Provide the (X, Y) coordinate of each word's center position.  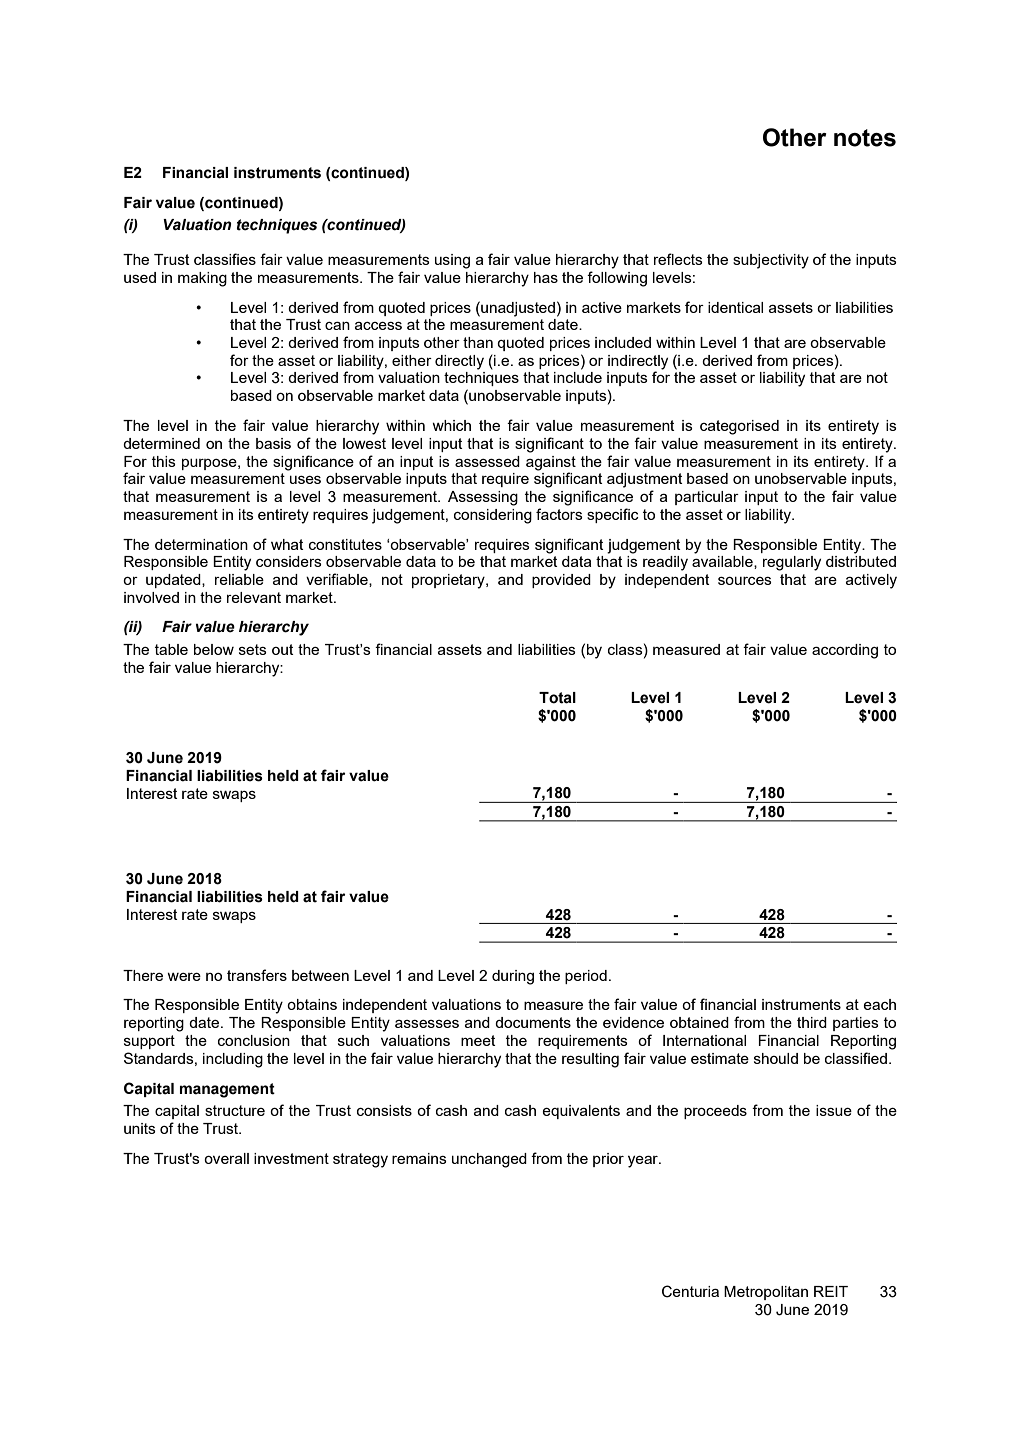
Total (557, 698)
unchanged (489, 1160)
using (452, 261)
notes (865, 138)
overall (226, 1158)
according (845, 651)
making (202, 279)
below (214, 649)
